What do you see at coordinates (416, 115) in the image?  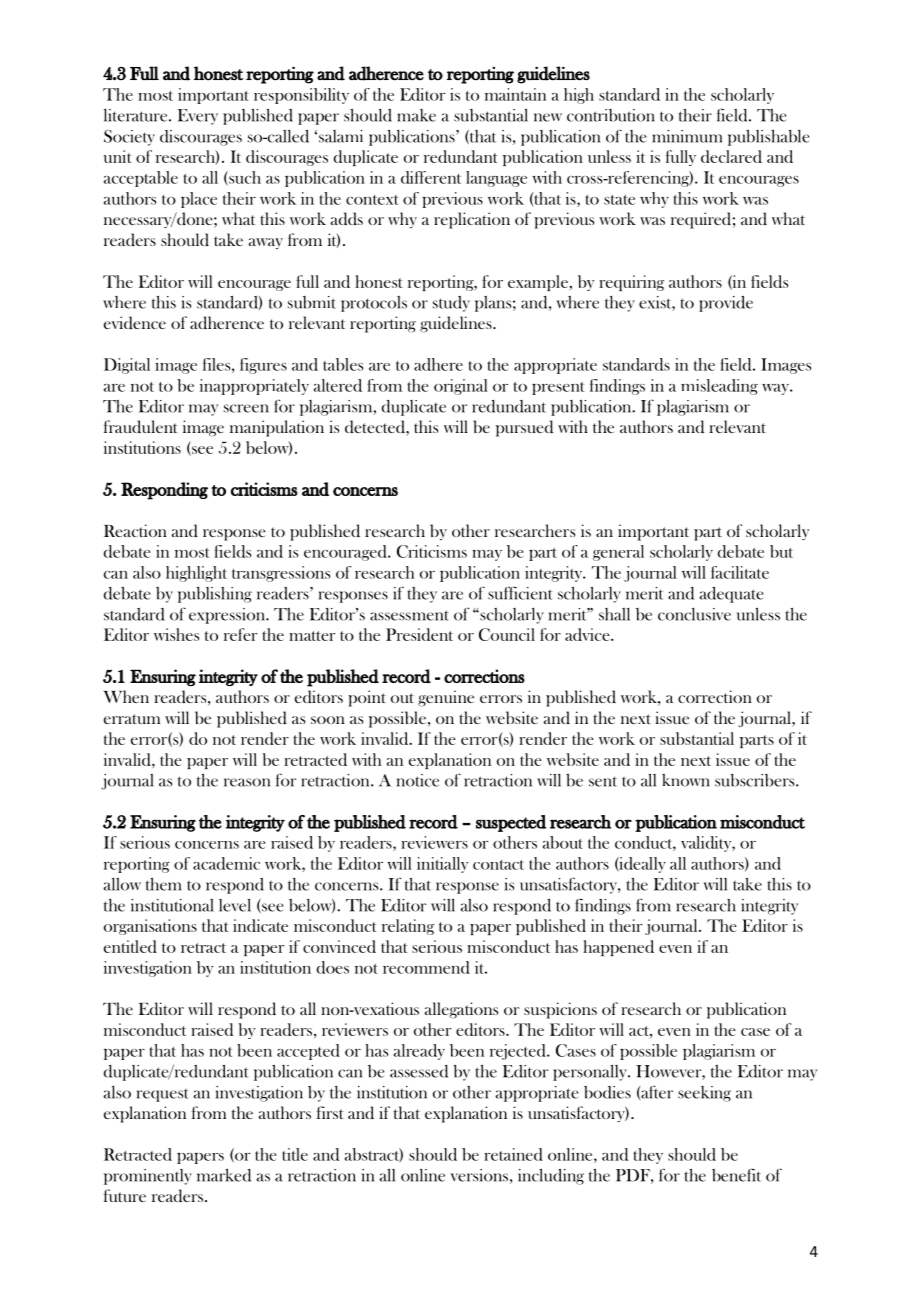 I see `make` at bounding box center [416, 115].
